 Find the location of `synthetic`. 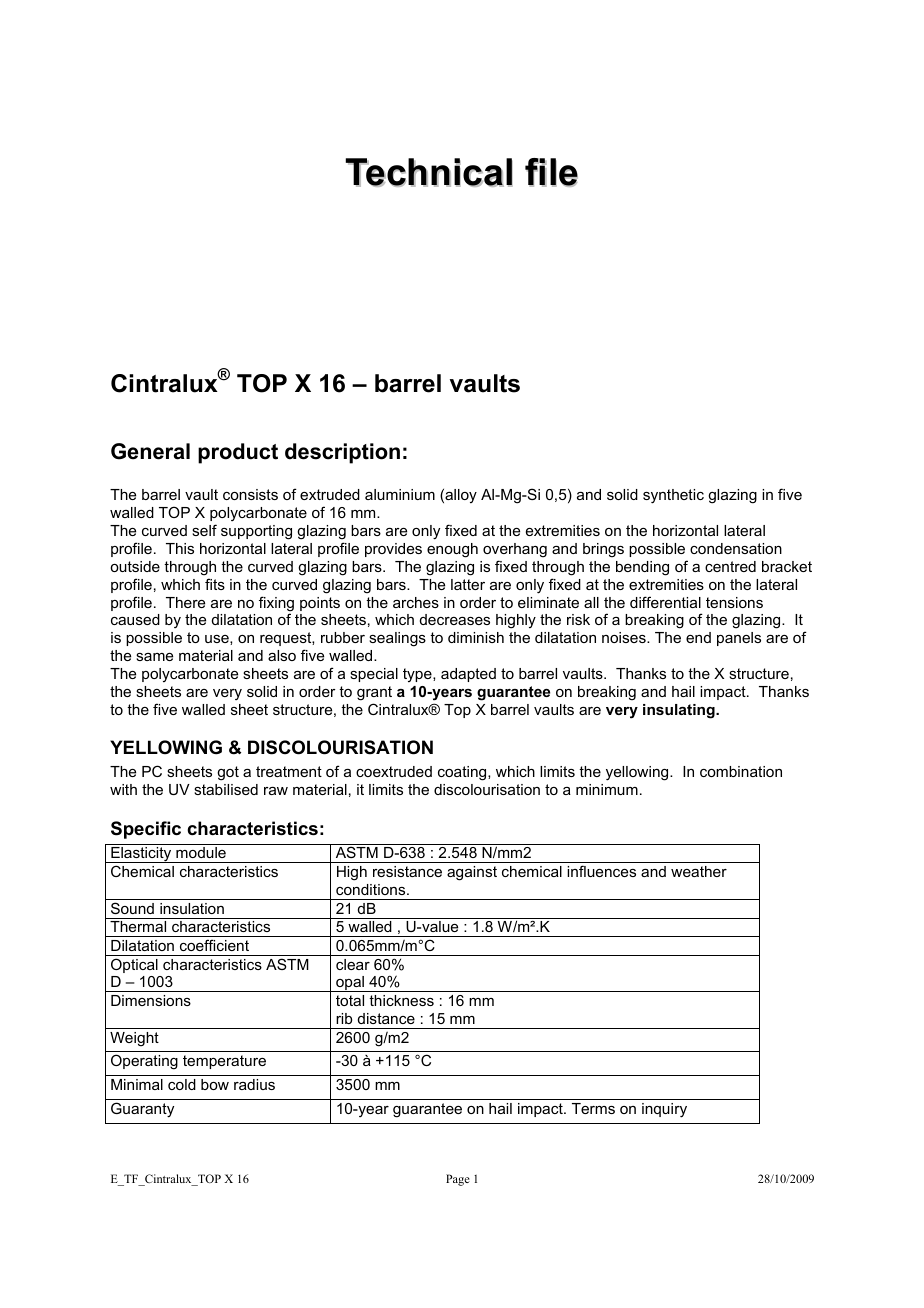

synthetic is located at coordinates (673, 496).
